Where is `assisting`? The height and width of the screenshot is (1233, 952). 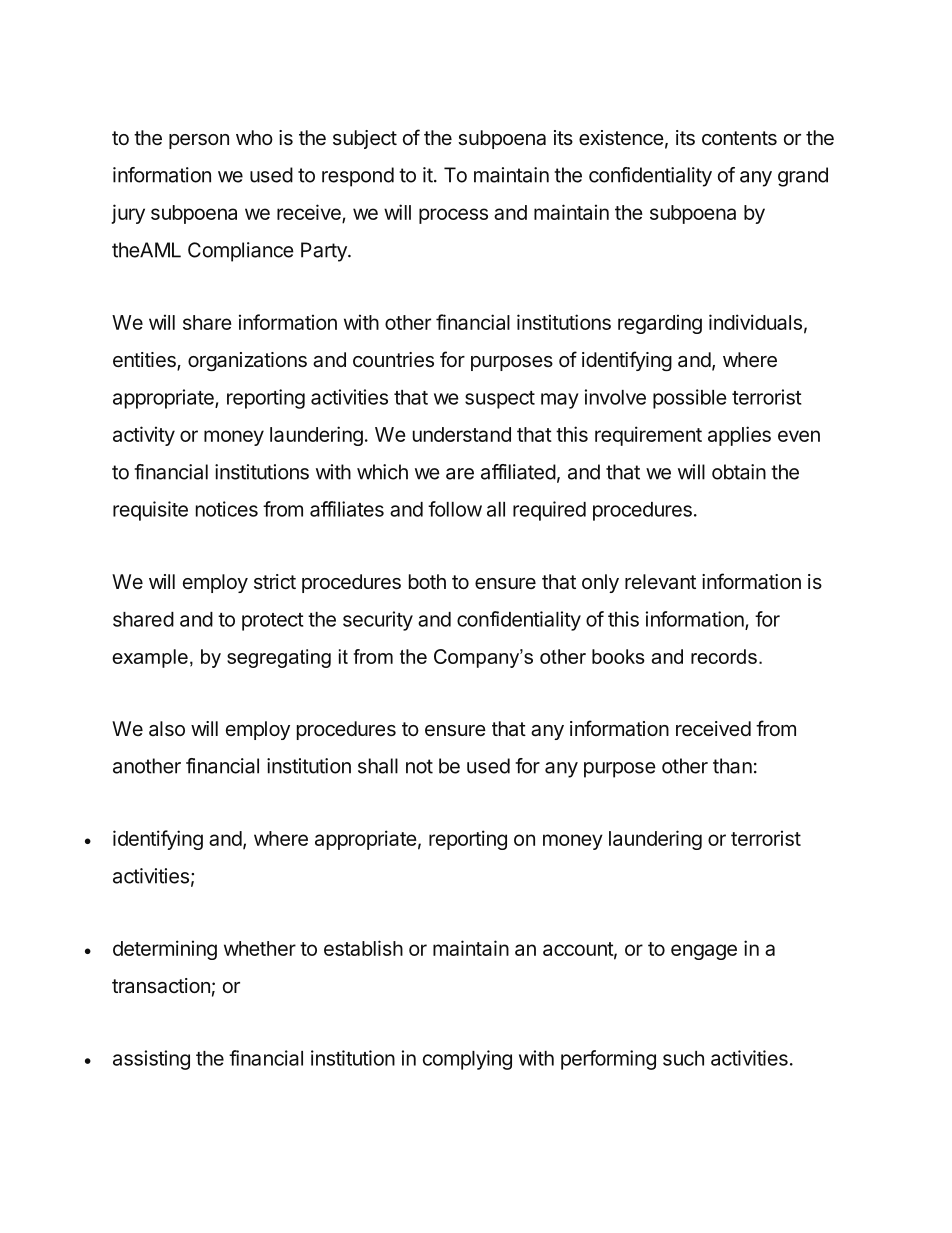 assisting is located at coordinates (151, 1060).
